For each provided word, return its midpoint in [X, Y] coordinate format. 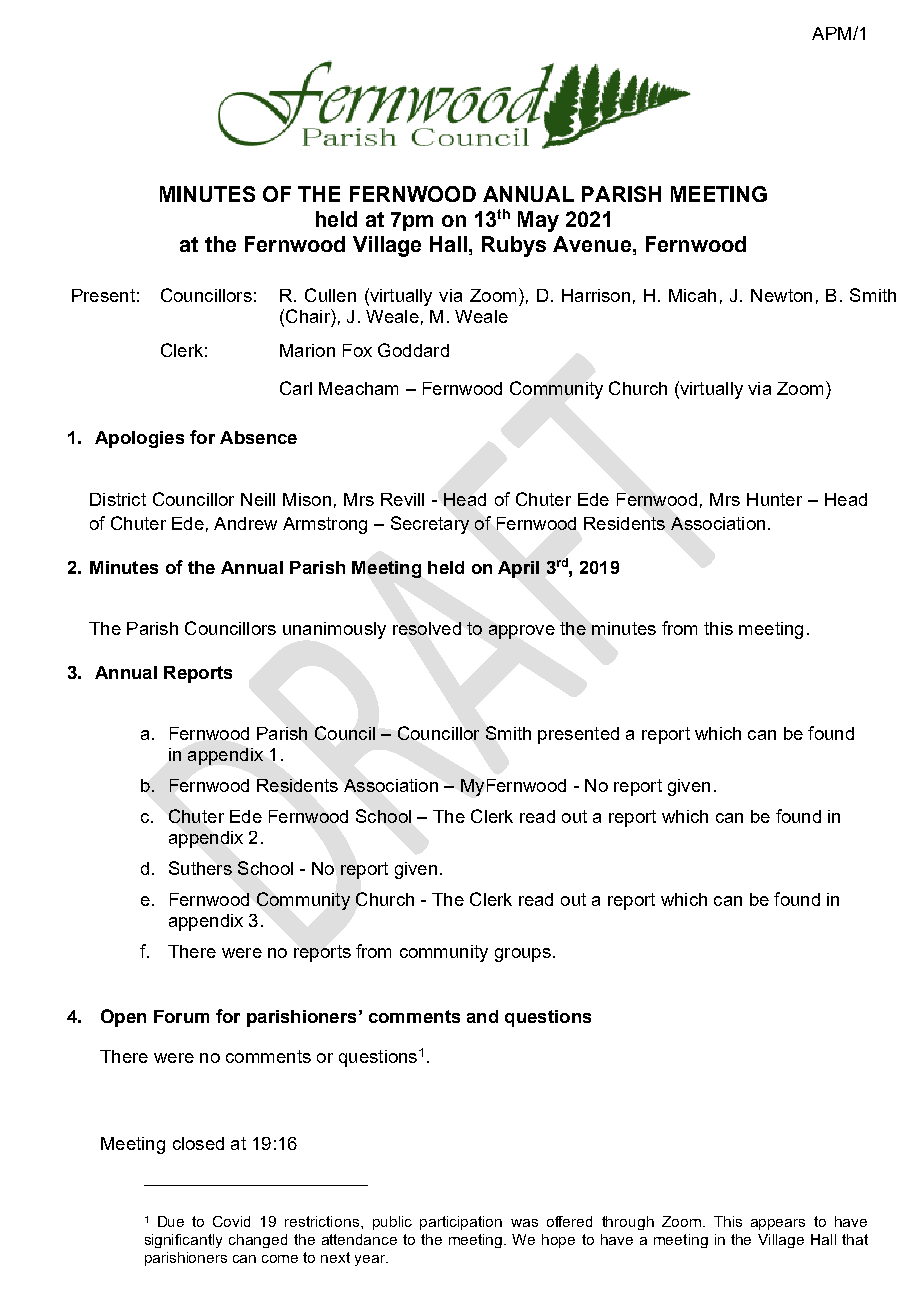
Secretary [430, 525]
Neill [258, 499]
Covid [231, 1221]
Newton [781, 295]
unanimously [334, 630]
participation [461, 1223]
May [538, 221]
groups [523, 955]
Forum [181, 1016]
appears [778, 1224]
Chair [309, 316]
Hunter [774, 499]
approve [522, 632]
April [518, 569]
